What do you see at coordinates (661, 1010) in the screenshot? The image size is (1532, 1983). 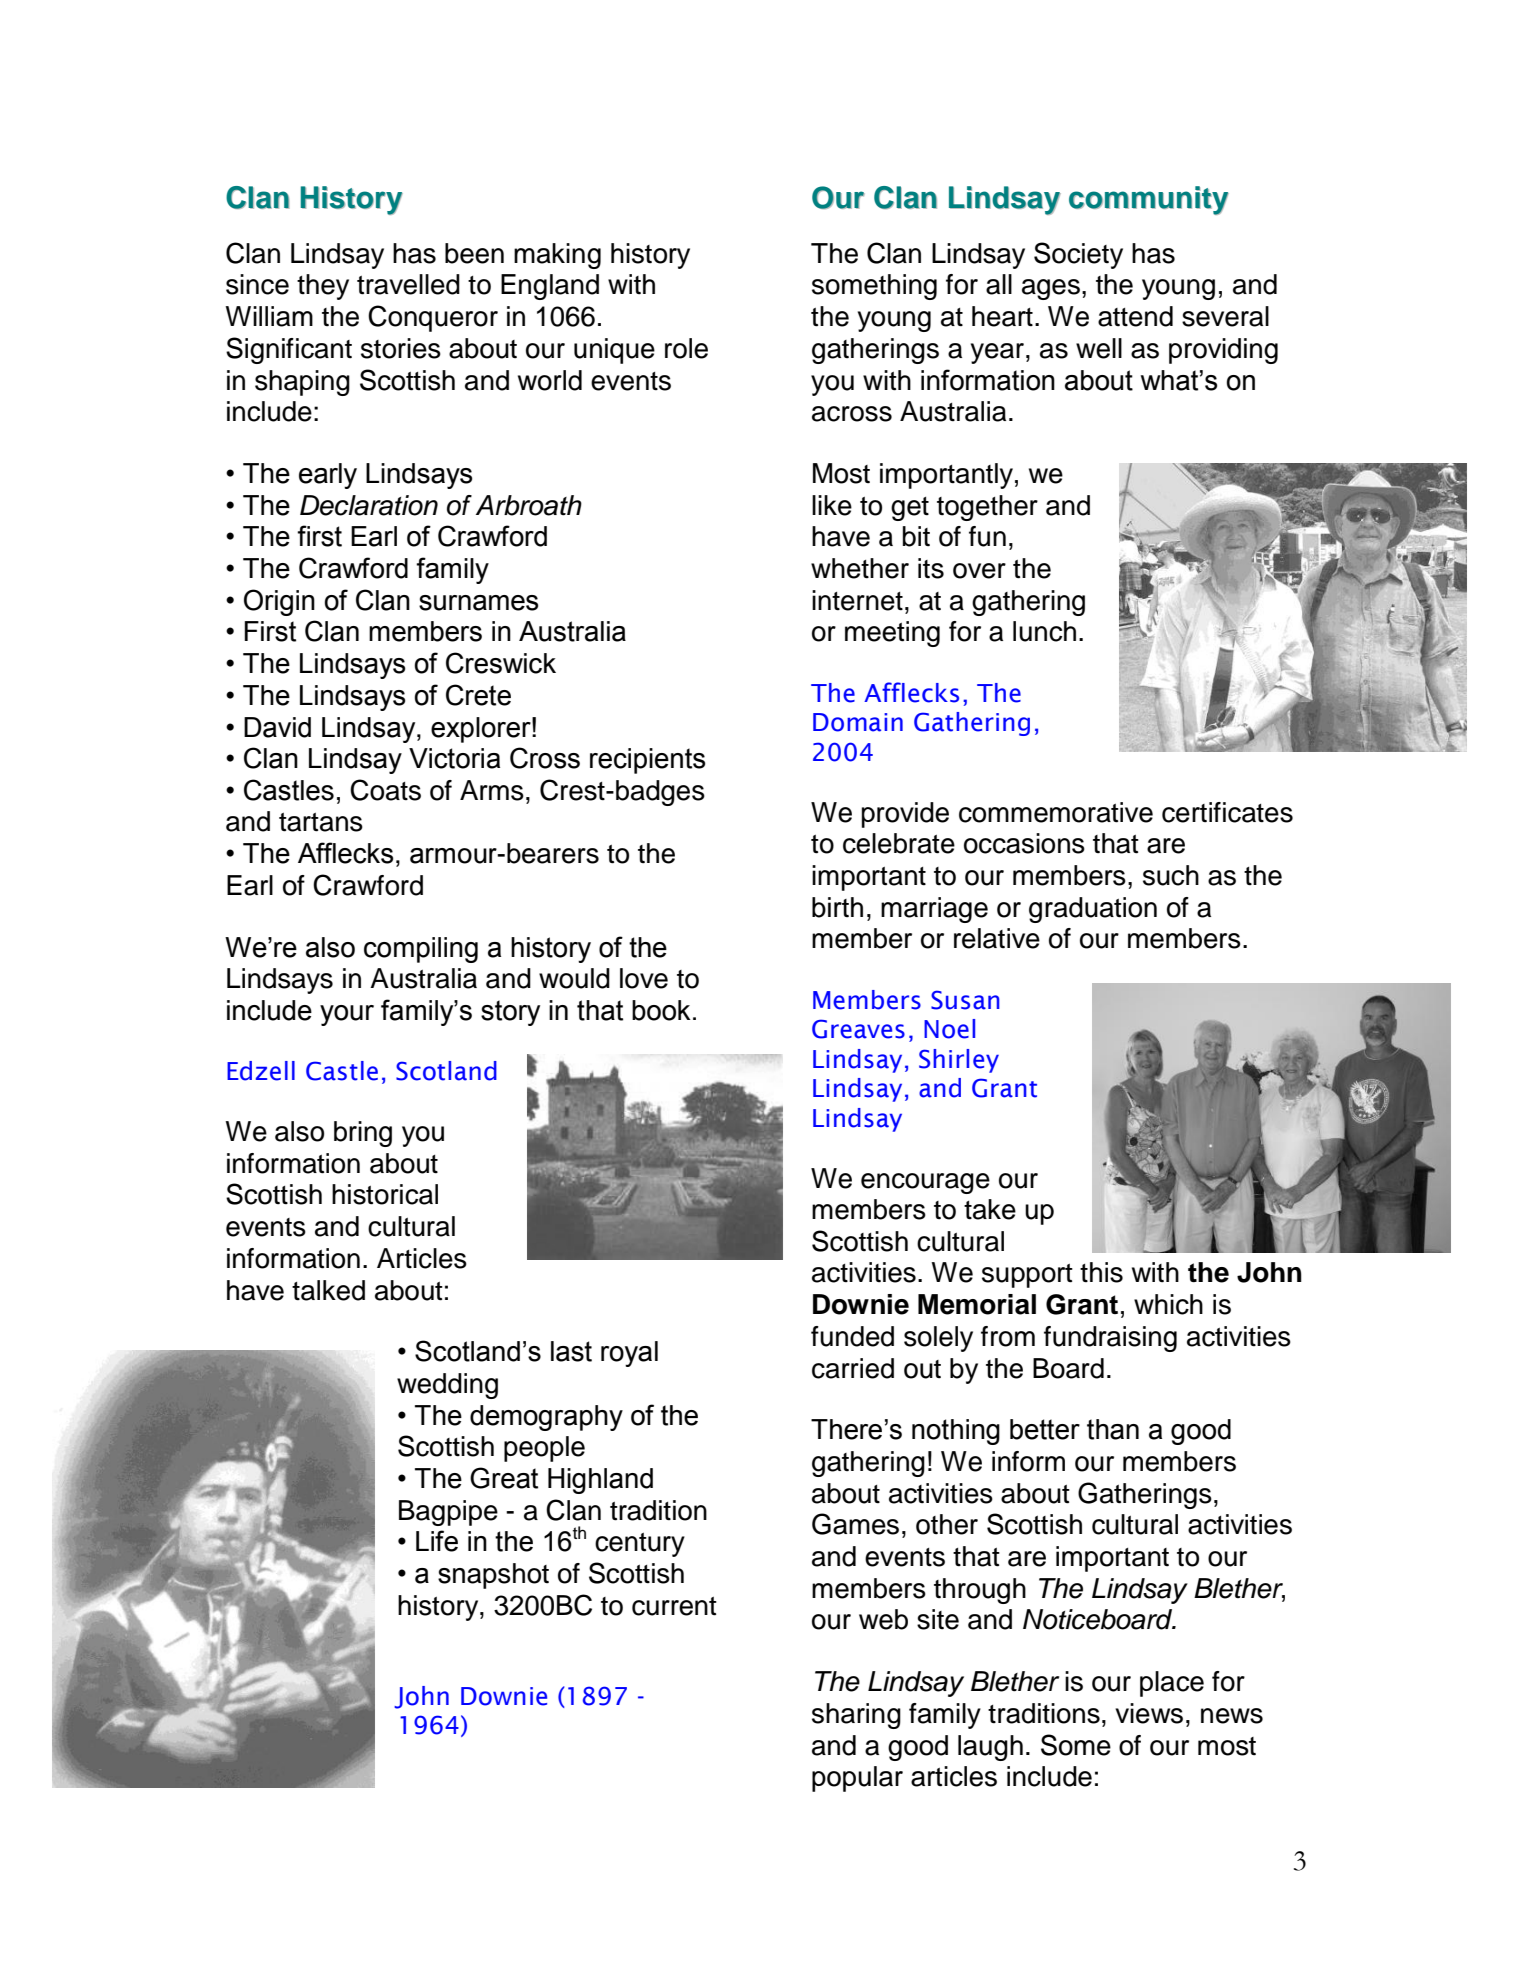 I see `book` at bounding box center [661, 1010].
